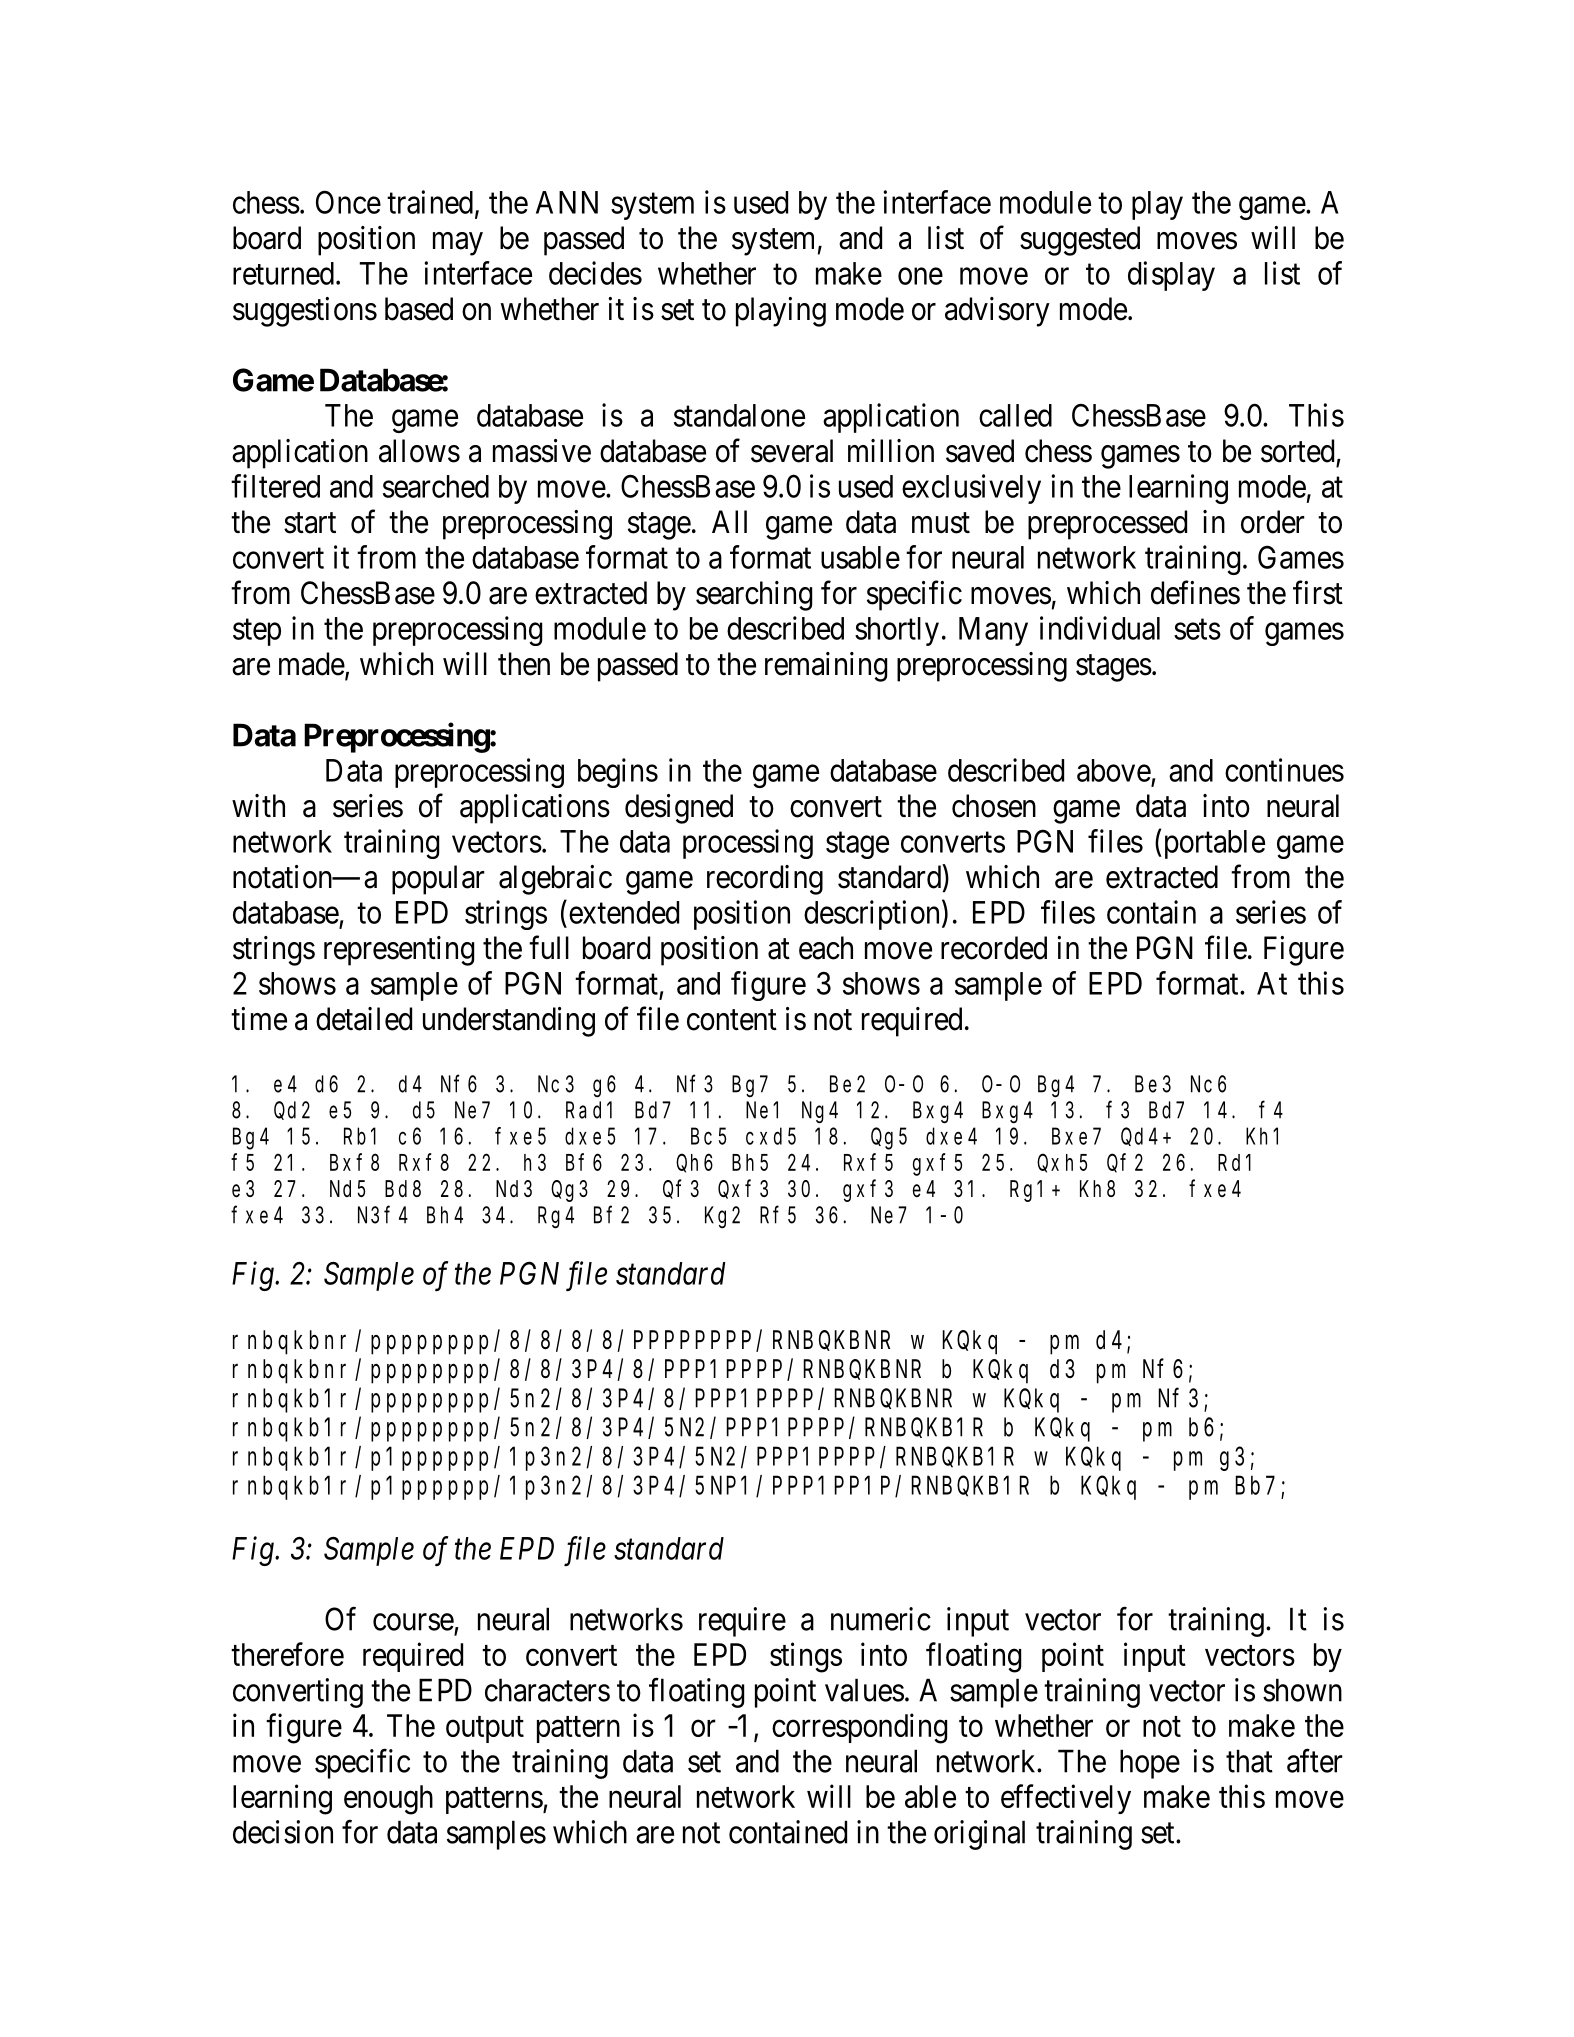 Image resolution: width=1574 pixels, height=2037 pixels. What do you see at coordinates (739, 415) in the screenshot?
I see `standalone` at bounding box center [739, 415].
